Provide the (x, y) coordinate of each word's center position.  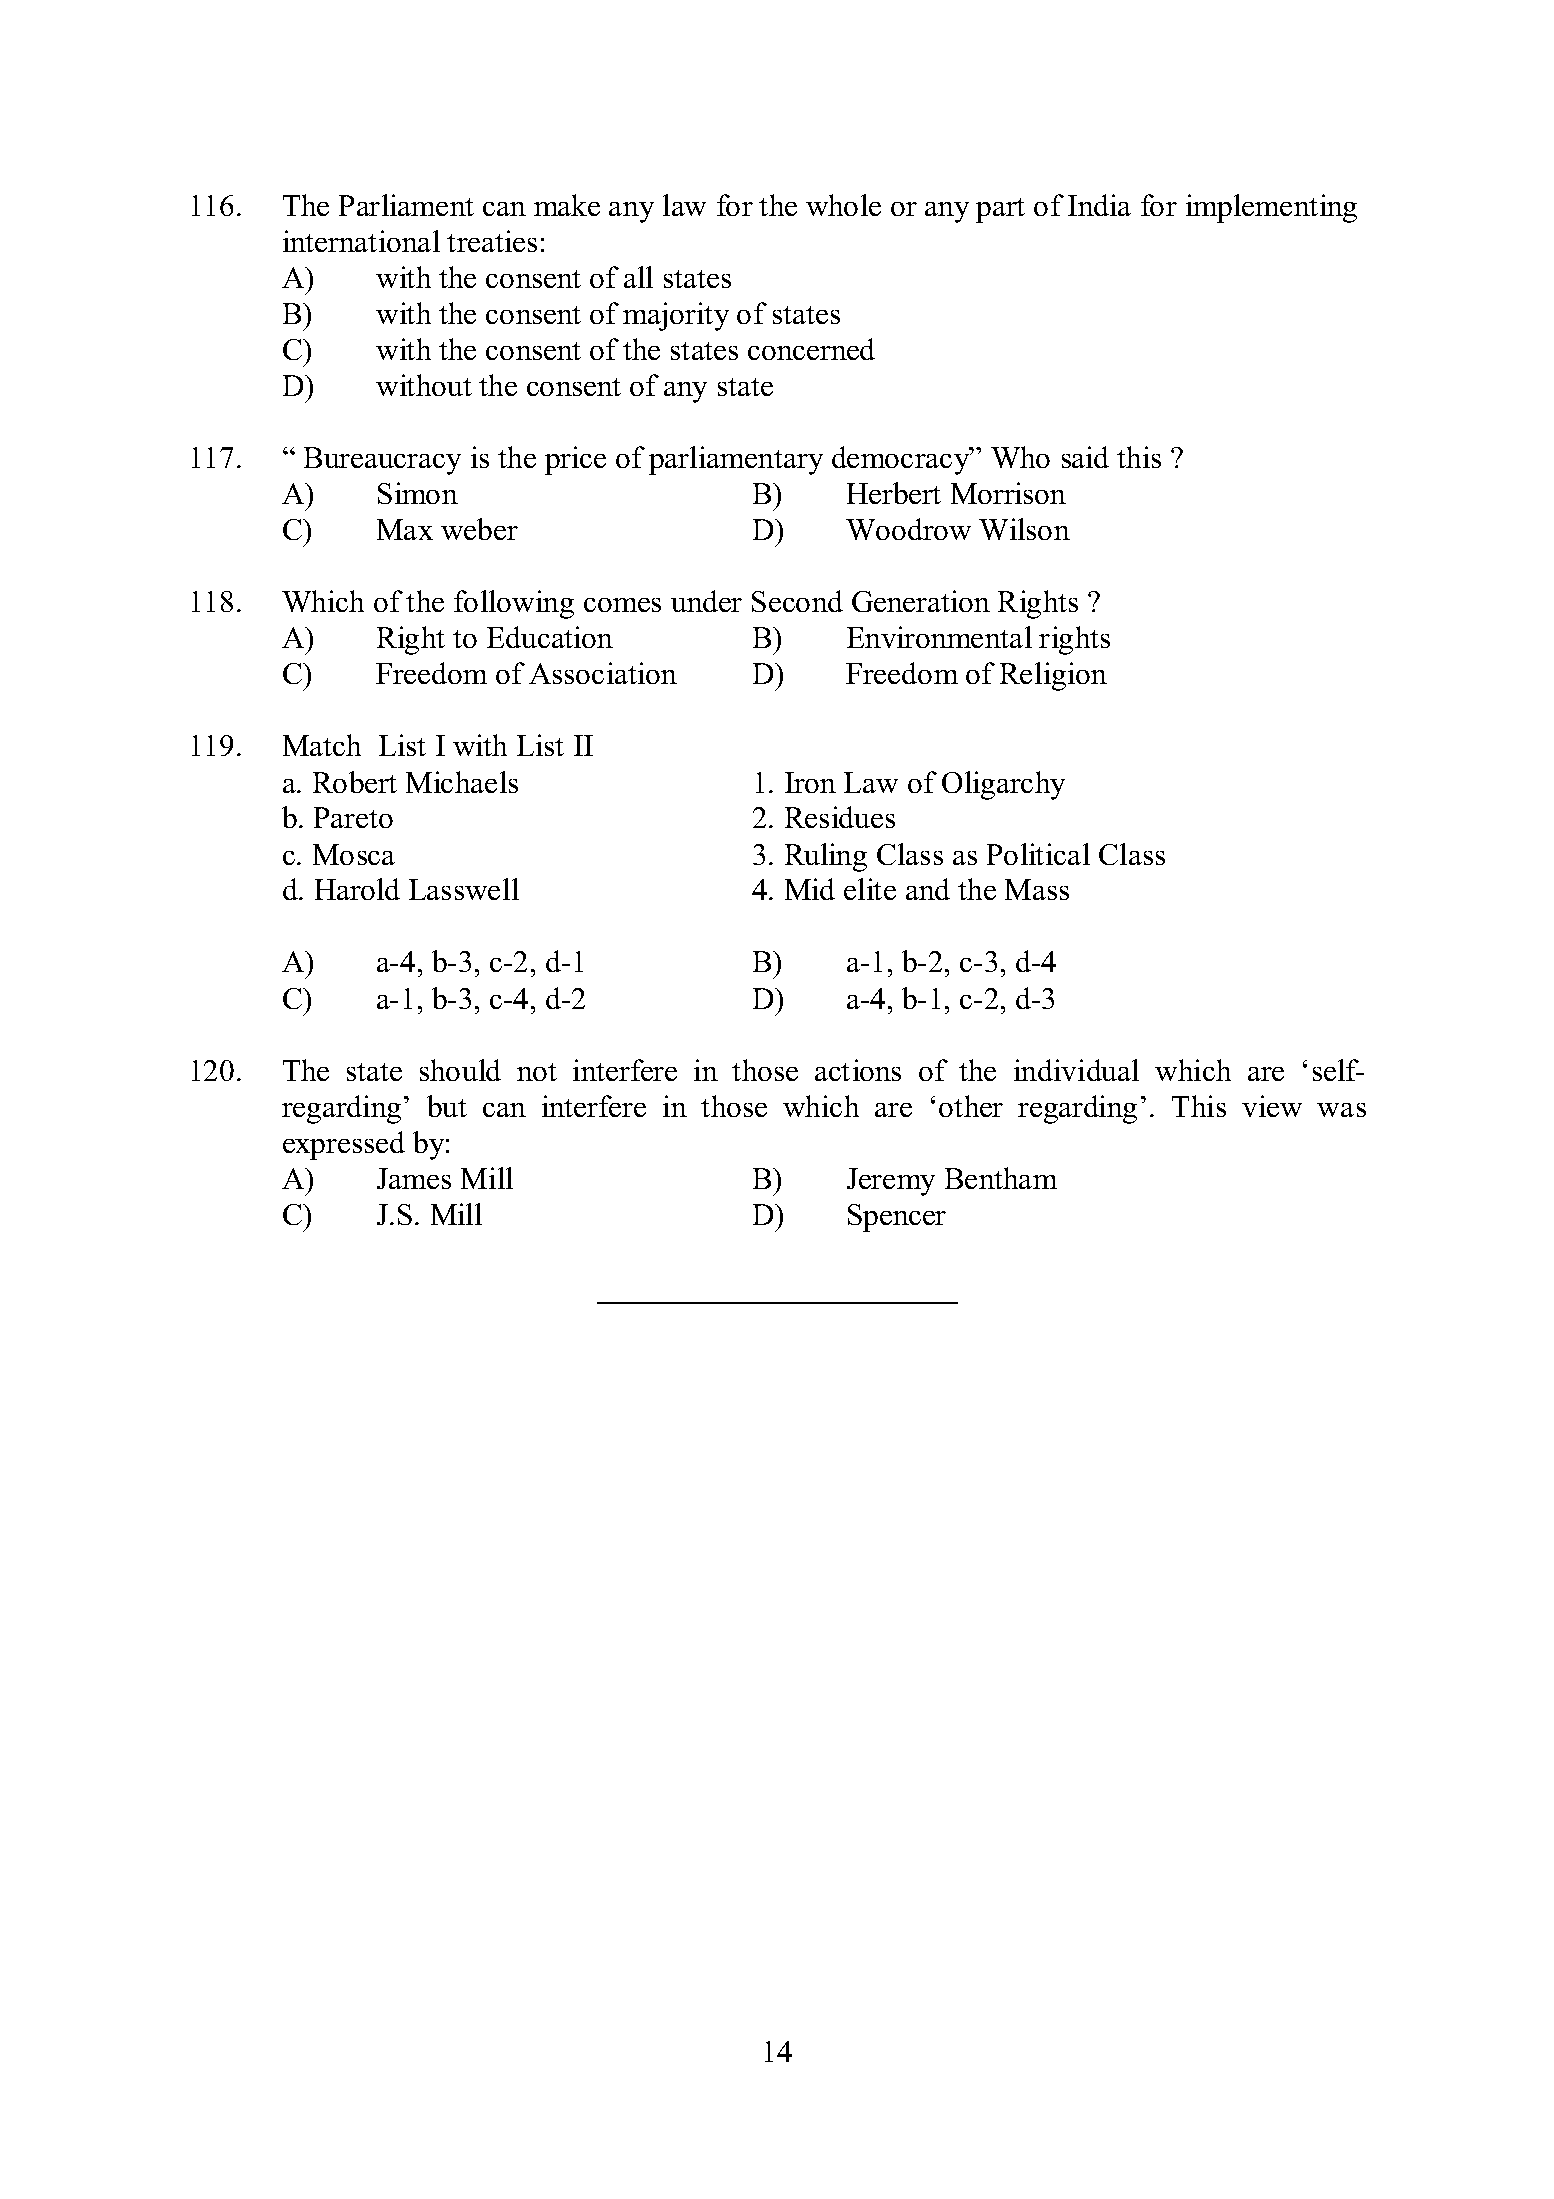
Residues (840, 817)
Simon (418, 493)
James (414, 1178)
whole (843, 205)
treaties (492, 241)
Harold (357, 889)
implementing (1271, 208)
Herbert (894, 493)
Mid (810, 889)
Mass (1037, 889)
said (1085, 457)
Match (322, 745)
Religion (1053, 676)
